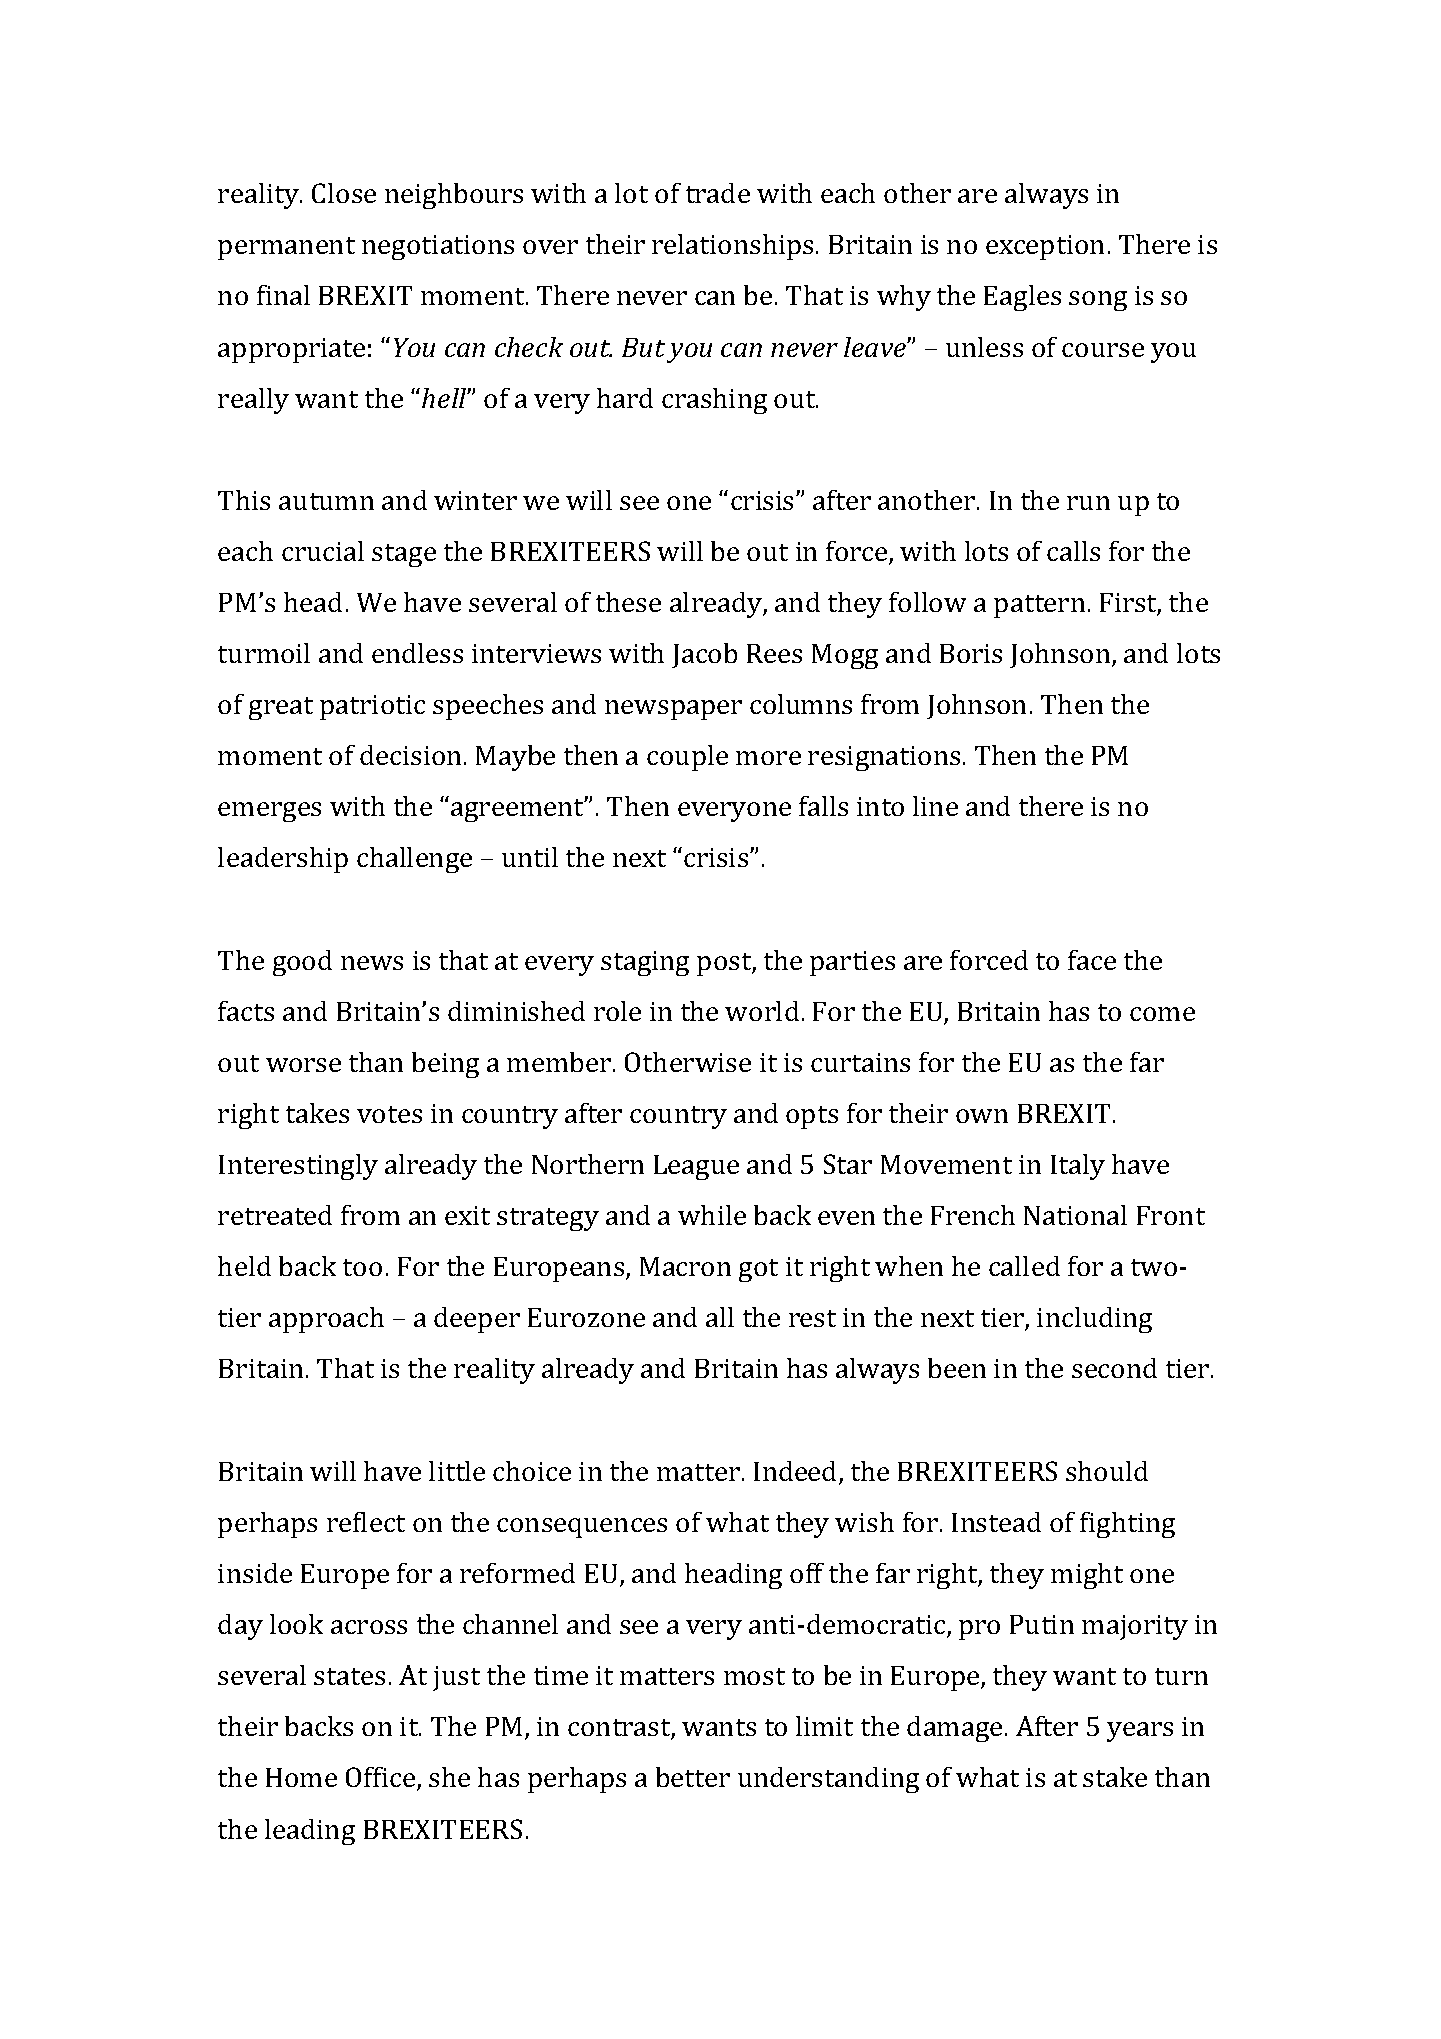  What do you see at coordinates (382, 1779) in the screenshot?
I see `Office` at bounding box center [382, 1779].
